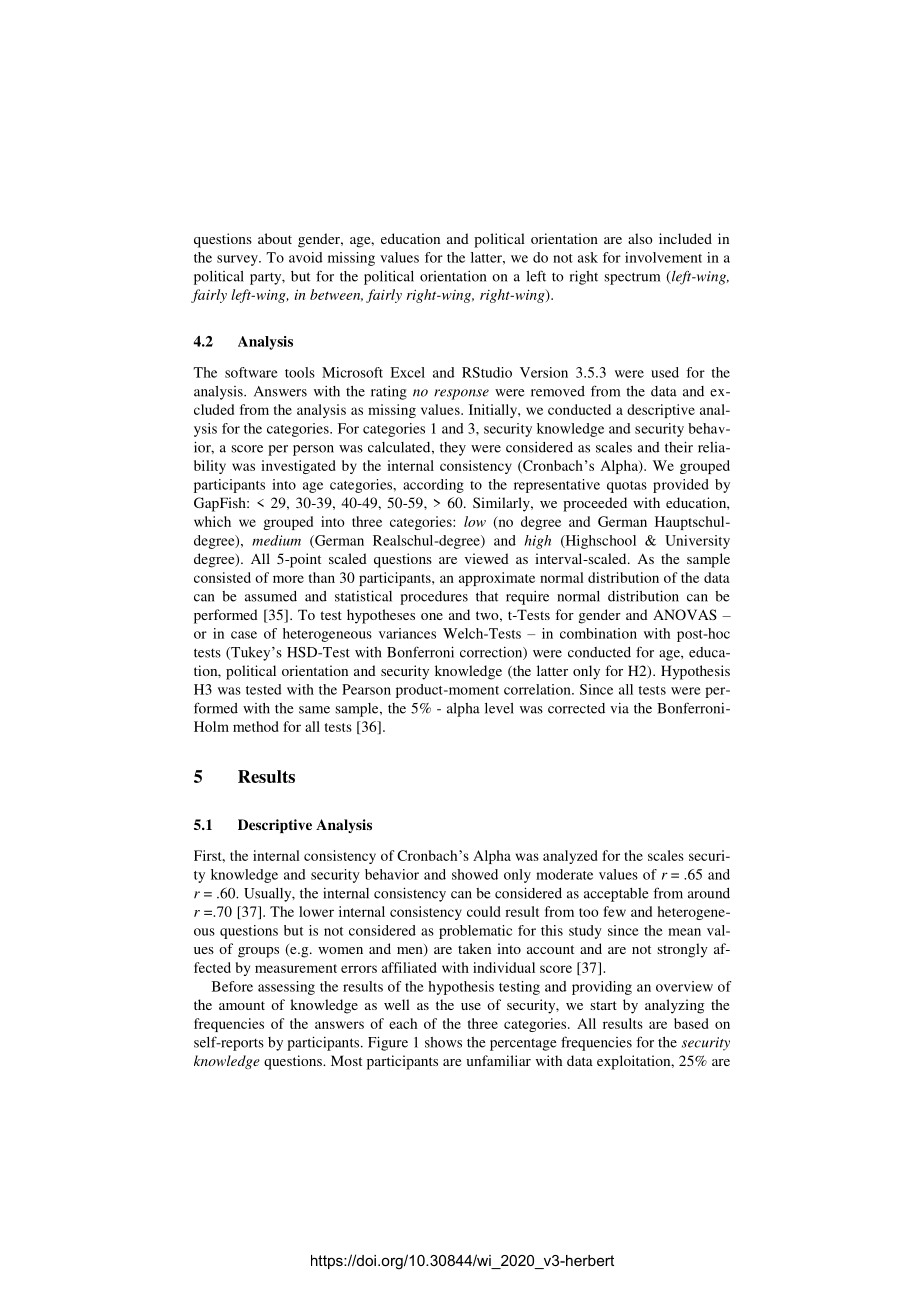 This screenshot has width=924, height=1308. Describe the element at coordinates (443, 1042) in the screenshot. I see `shows` at that location.
